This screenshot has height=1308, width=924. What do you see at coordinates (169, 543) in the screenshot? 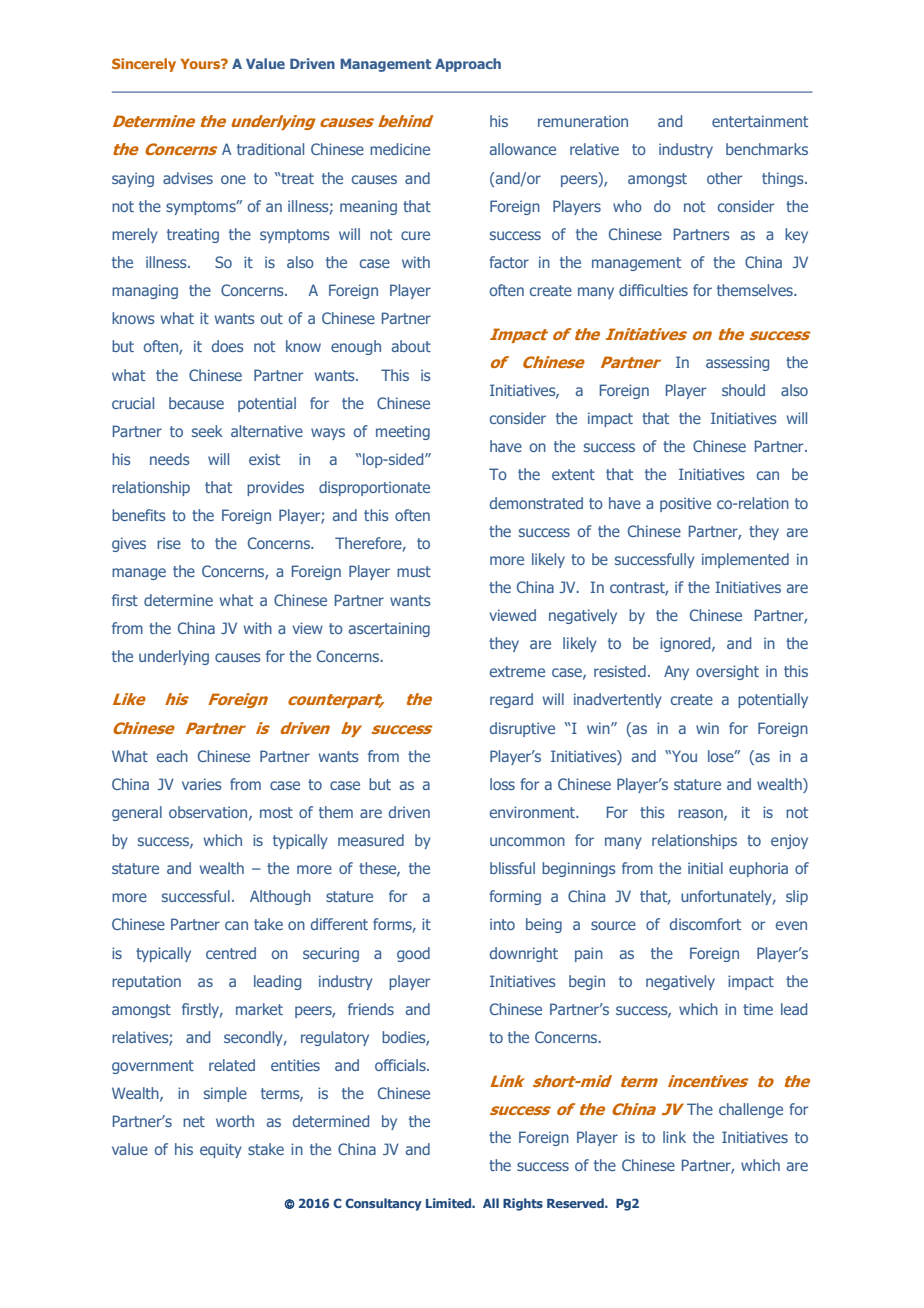
I see `rise` at bounding box center [169, 543].
